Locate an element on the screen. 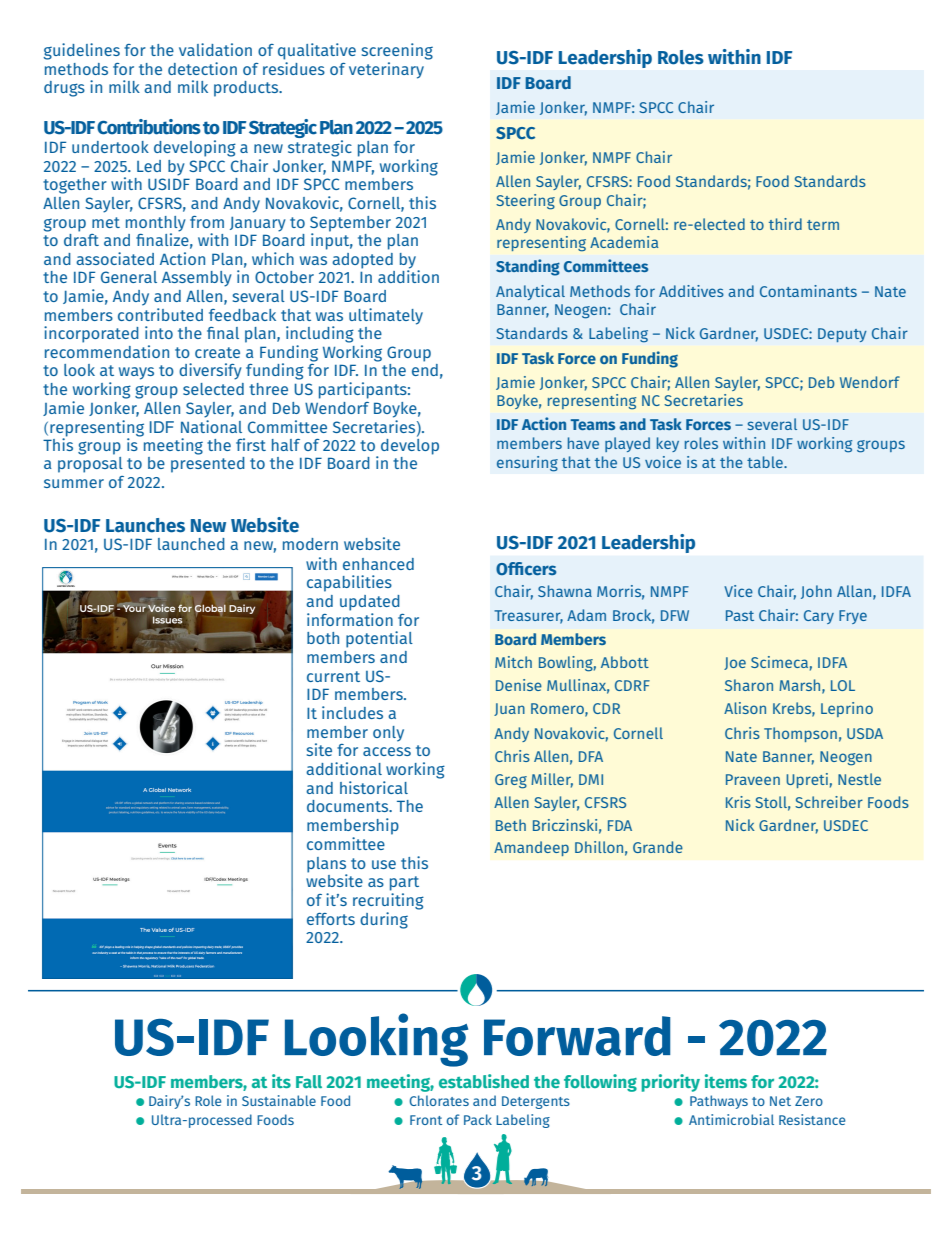 This screenshot has height=1233, width=952. Contaminants is located at coordinates (808, 291).
